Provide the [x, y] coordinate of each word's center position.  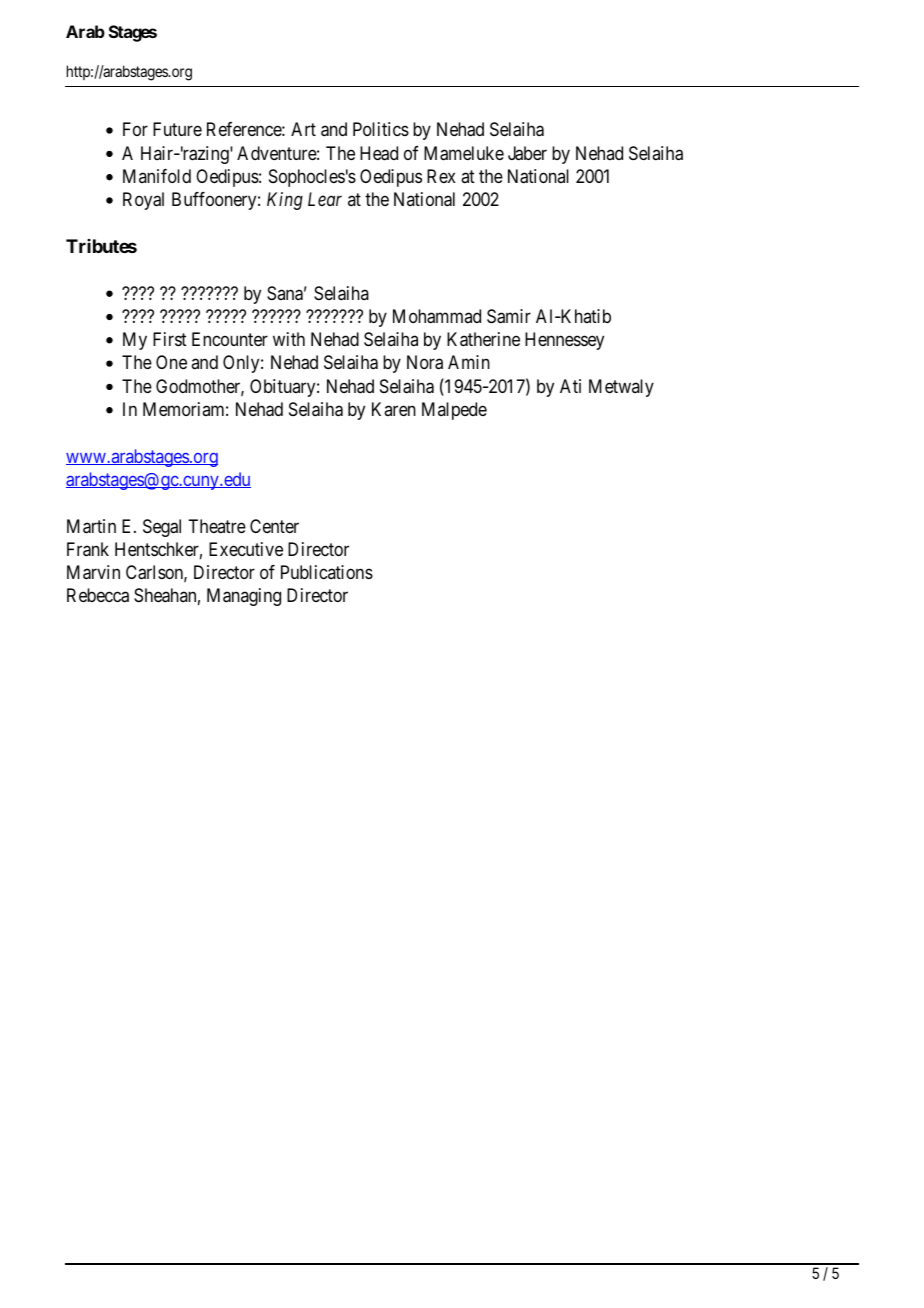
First [170, 339]
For [135, 129]
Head [379, 153]
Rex [441, 176]
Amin [469, 362]
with [289, 339]
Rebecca [98, 595]
